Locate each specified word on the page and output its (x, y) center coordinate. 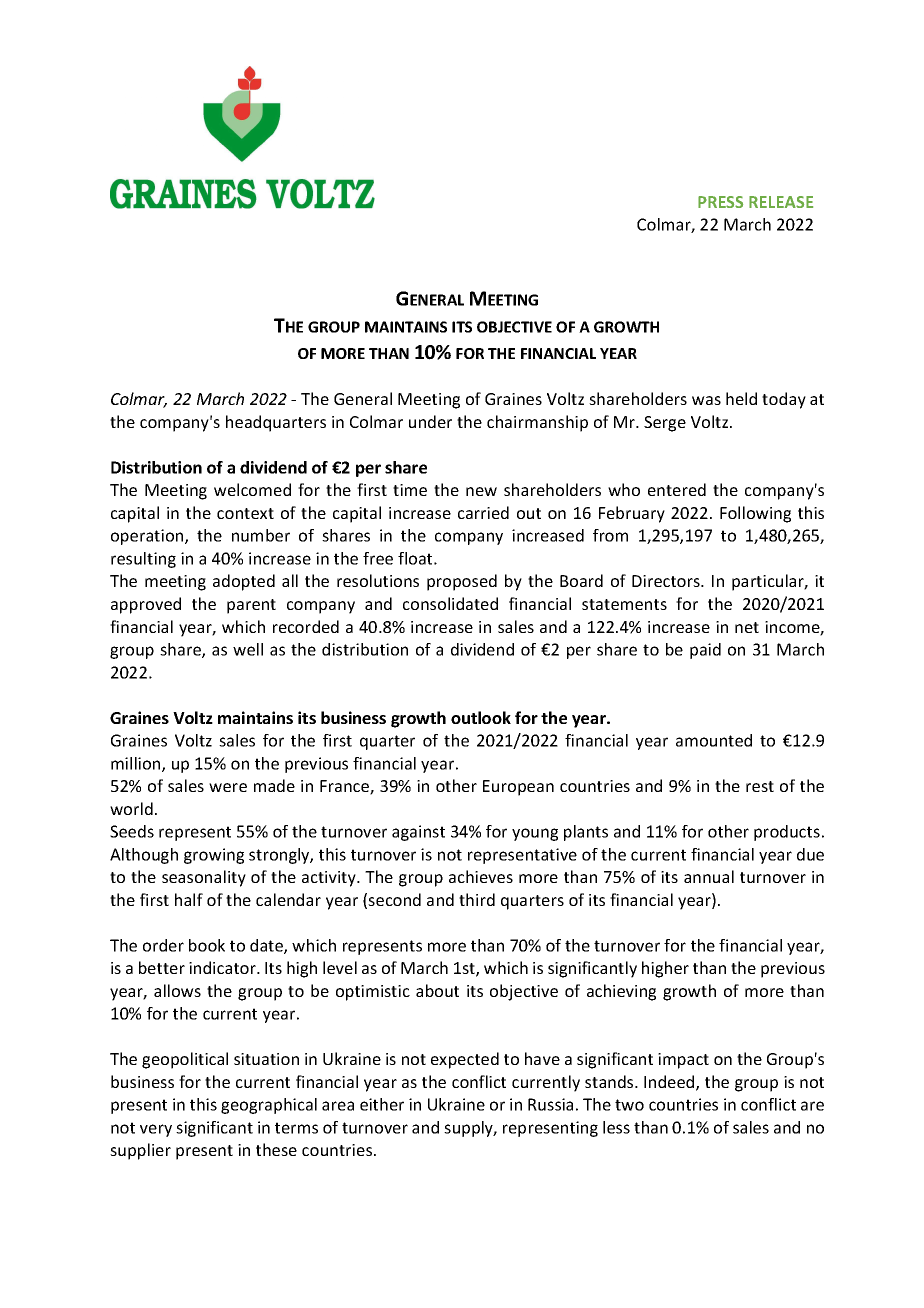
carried (483, 512)
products (787, 833)
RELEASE (781, 202)
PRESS (720, 202)
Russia (550, 1104)
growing (214, 856)
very (156, 1130)
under (430, 421)
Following (755, 514)
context (245, 513)
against (418, 833)
